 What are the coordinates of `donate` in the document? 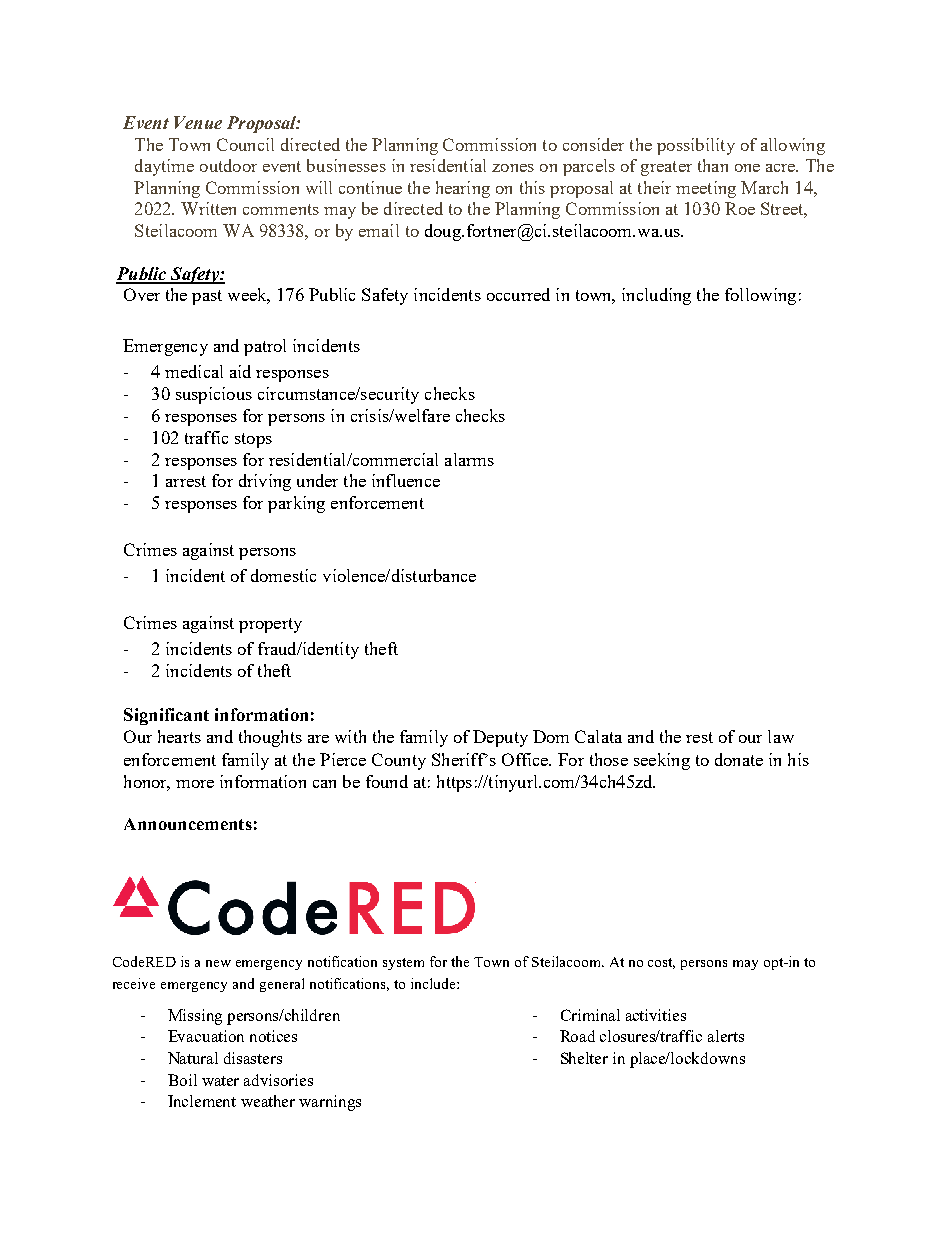 It's located at (739, 759).
